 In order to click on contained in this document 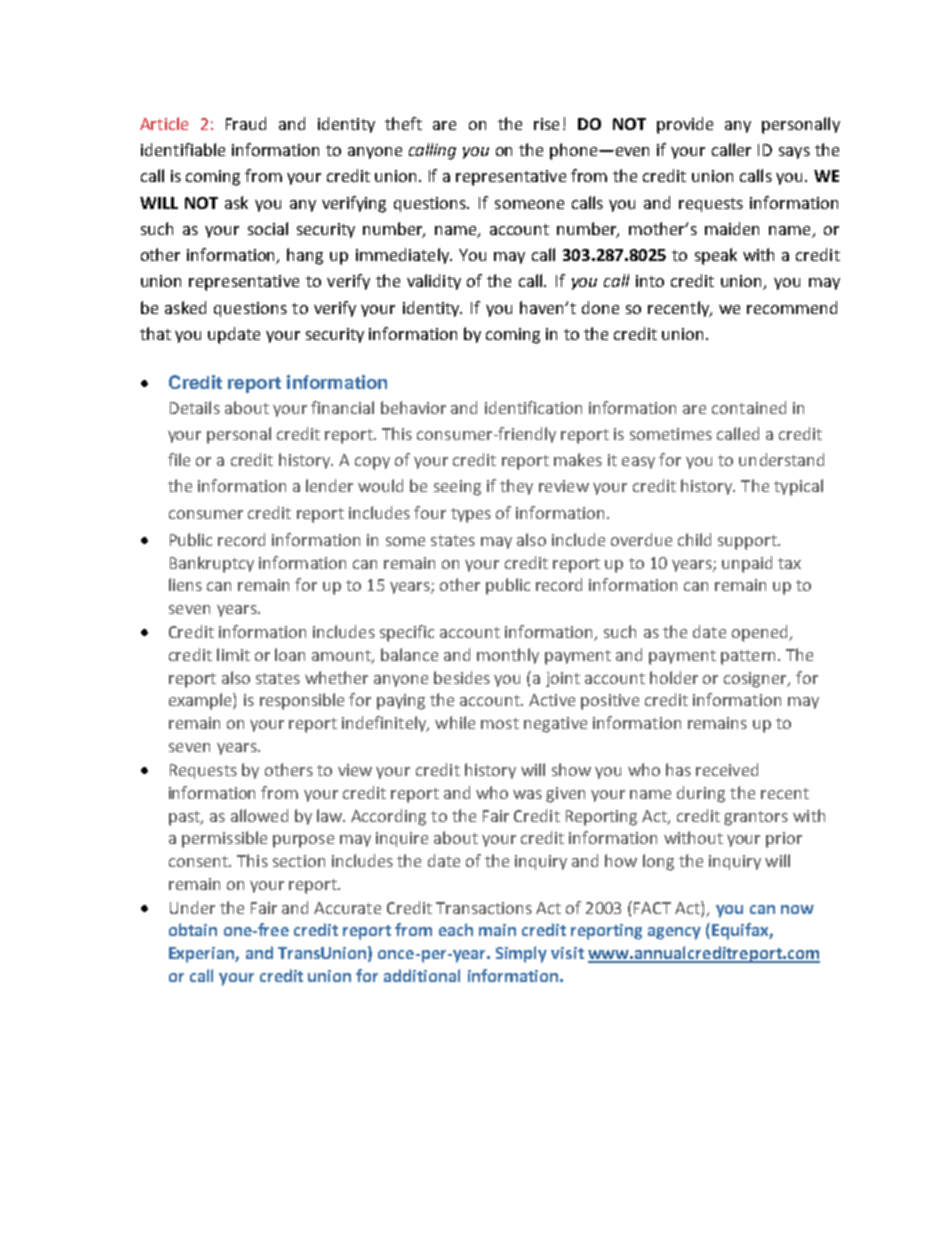, I will do `click(749, 407)`.
